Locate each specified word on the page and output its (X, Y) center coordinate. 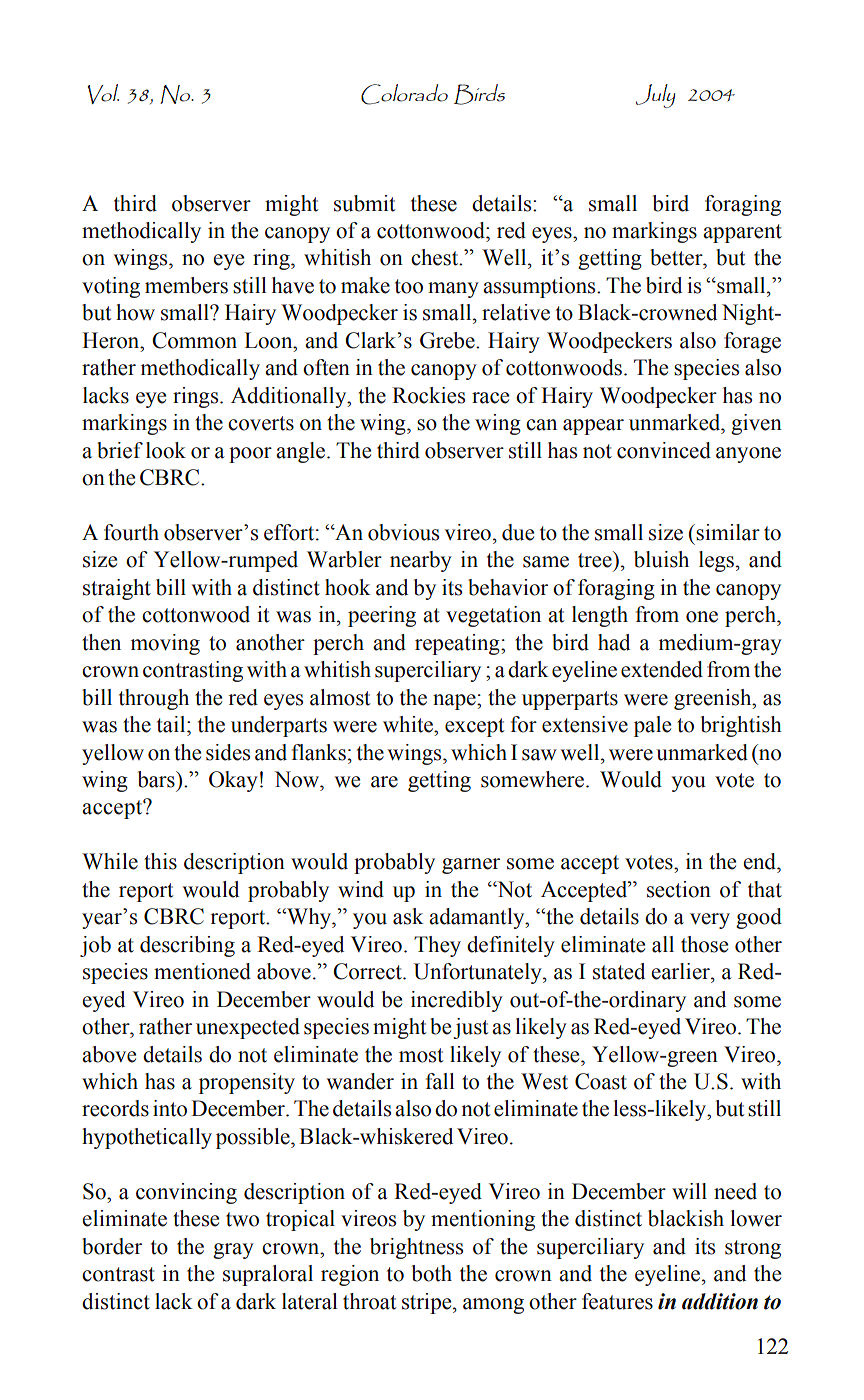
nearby (421, 561)
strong (753, 1249)
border (112, 1246)
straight (117, 589)
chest (436, 257)
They (437, 946)
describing (187, 946)
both (432, 1273)
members (186, 285)
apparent (742, 233)
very (710, 921)
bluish (661, 559)
